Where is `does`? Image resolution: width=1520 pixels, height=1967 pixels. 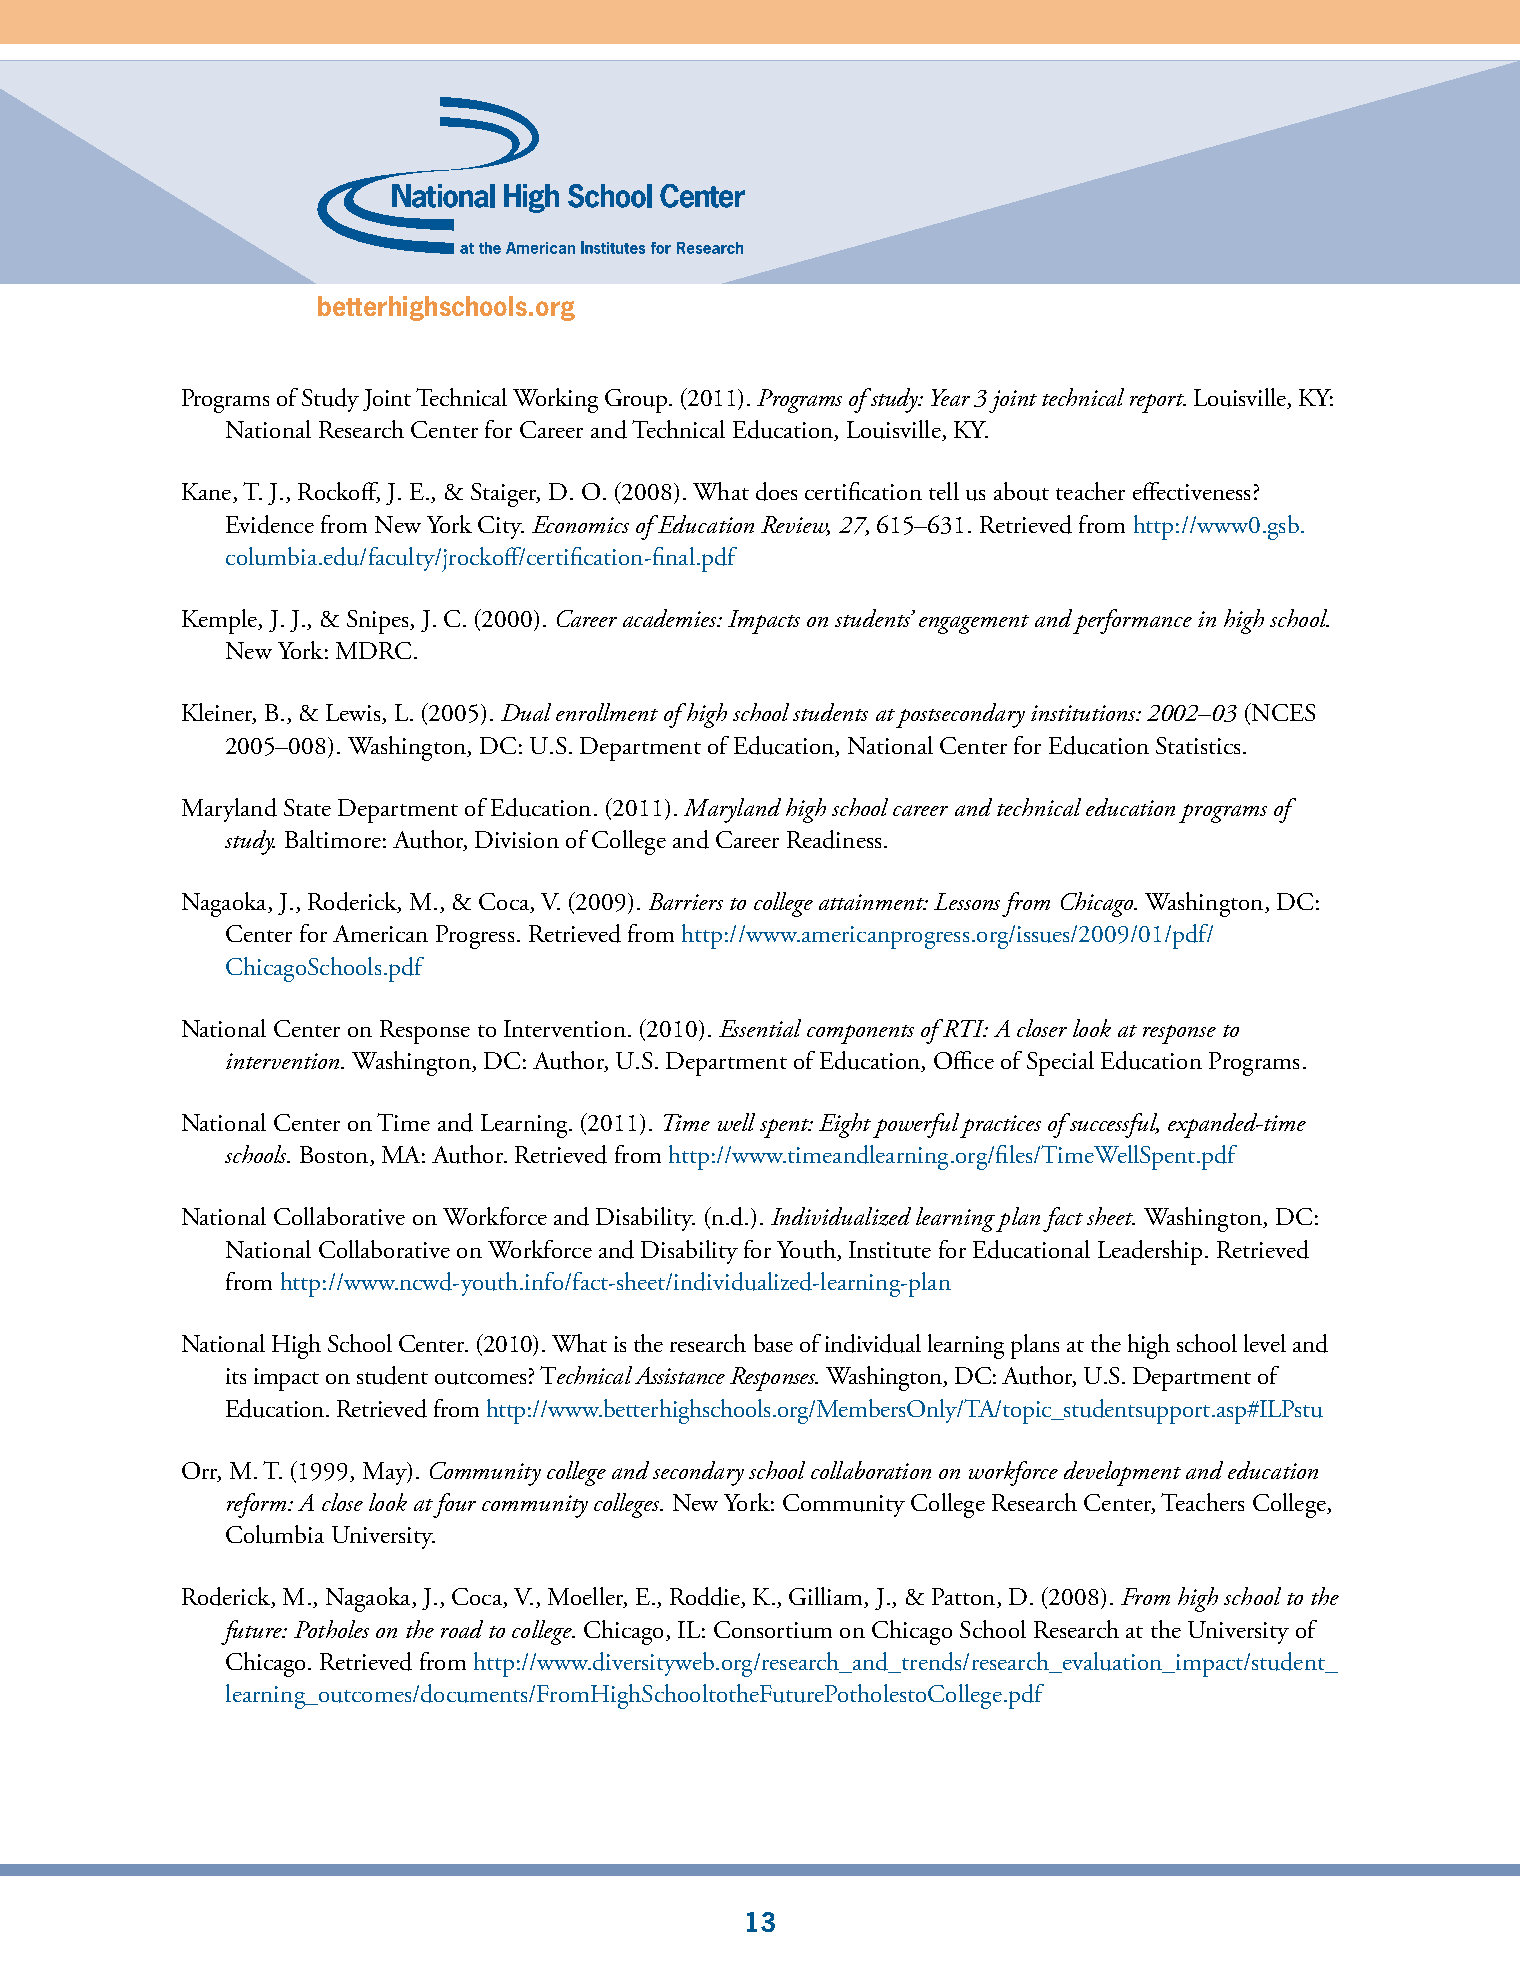
does is located at coordinates (776, 491).
